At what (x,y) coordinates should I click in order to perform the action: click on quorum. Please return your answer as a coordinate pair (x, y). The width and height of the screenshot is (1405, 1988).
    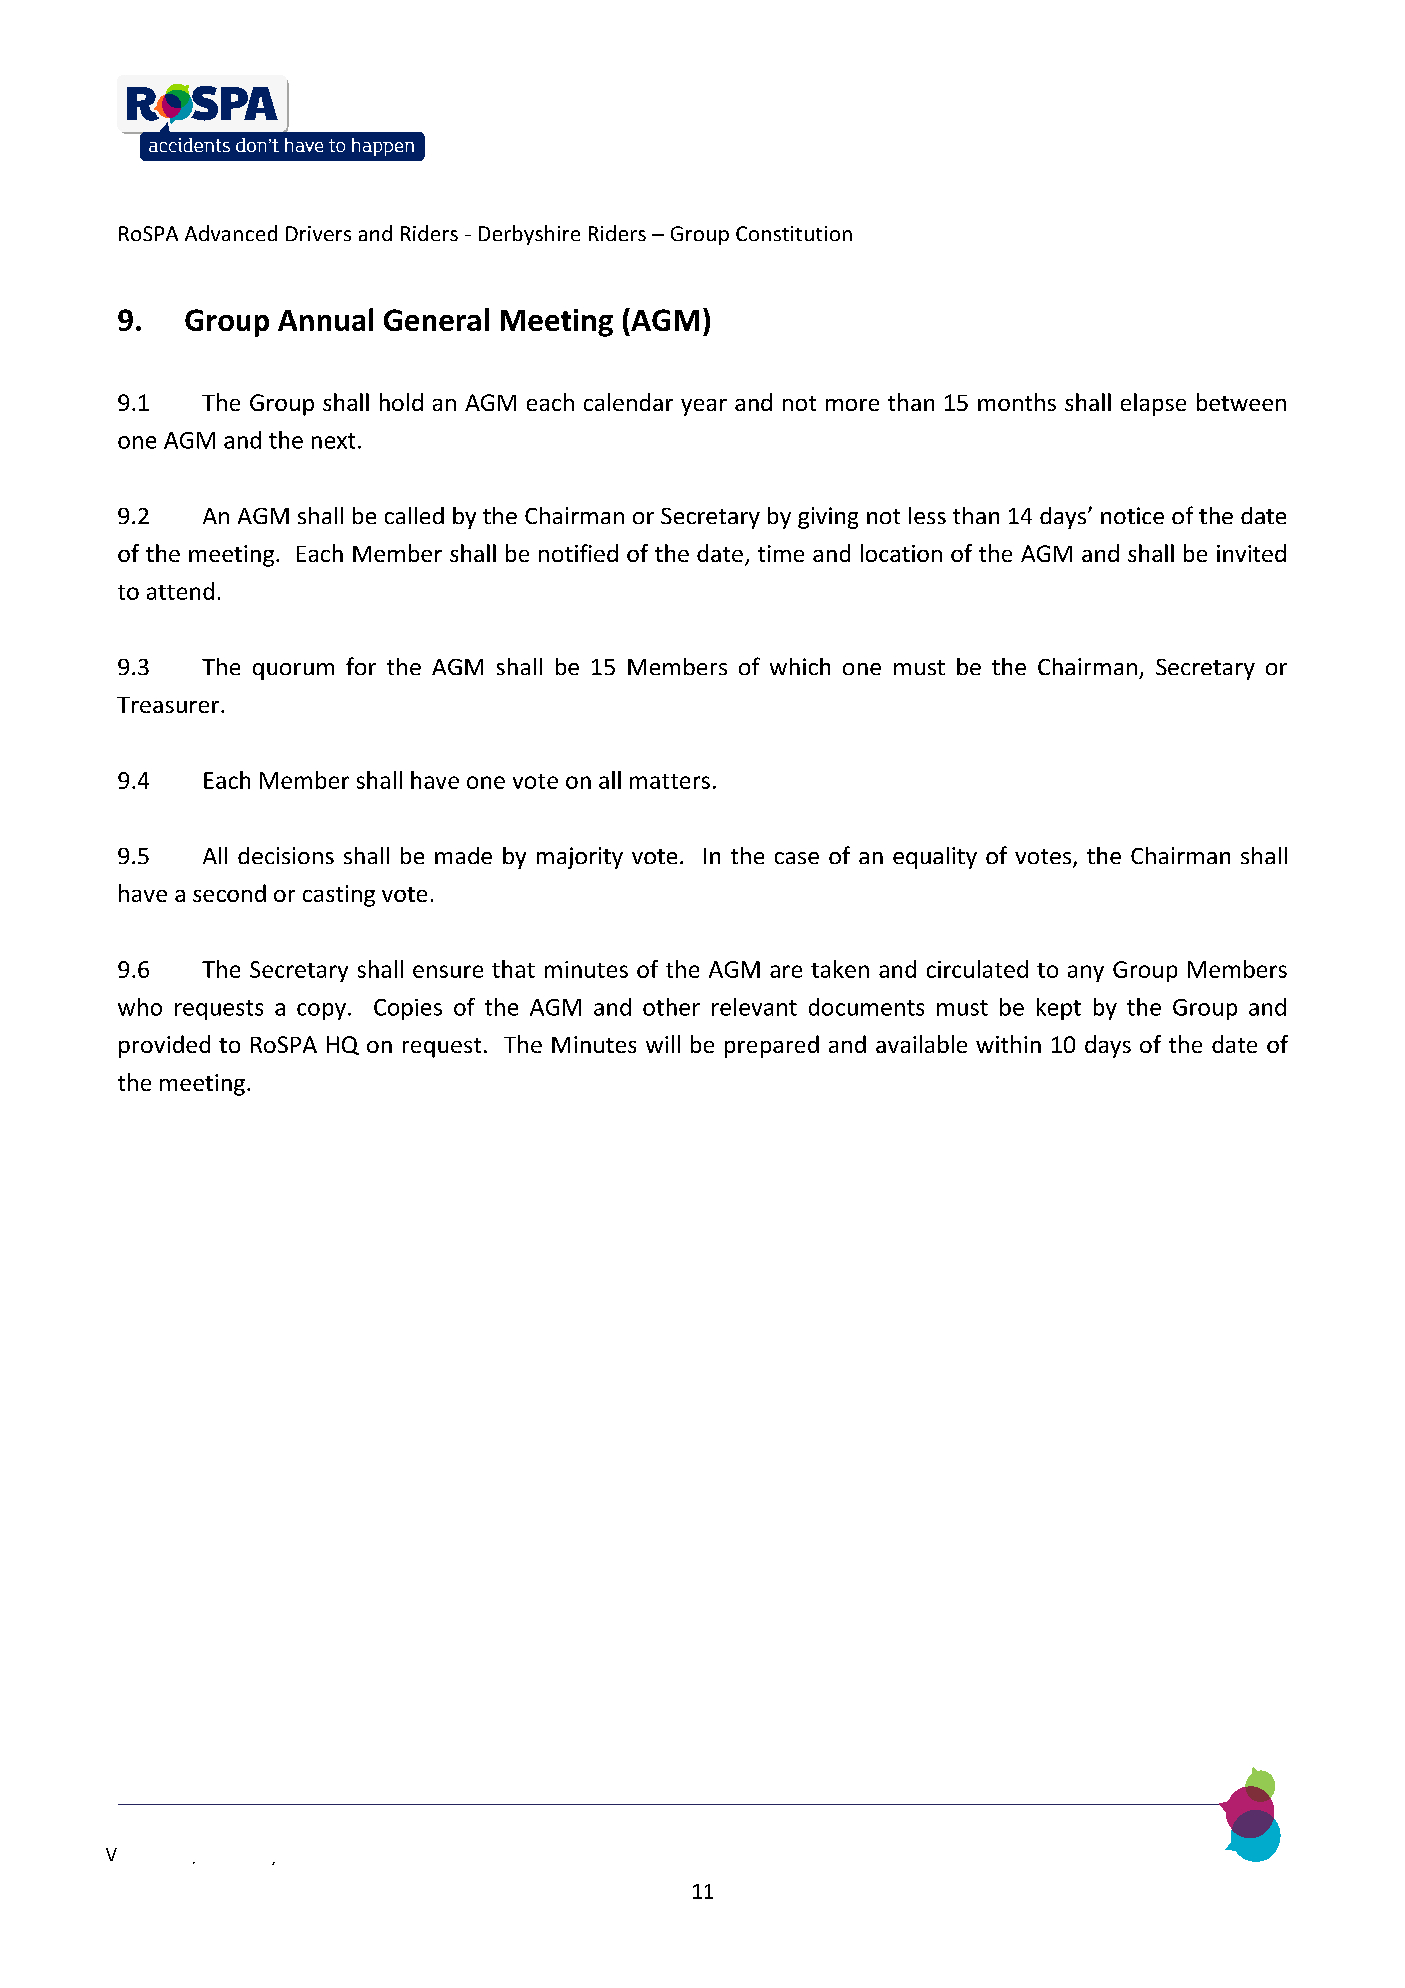
    Looking at the image, I should click on (293, 671).
